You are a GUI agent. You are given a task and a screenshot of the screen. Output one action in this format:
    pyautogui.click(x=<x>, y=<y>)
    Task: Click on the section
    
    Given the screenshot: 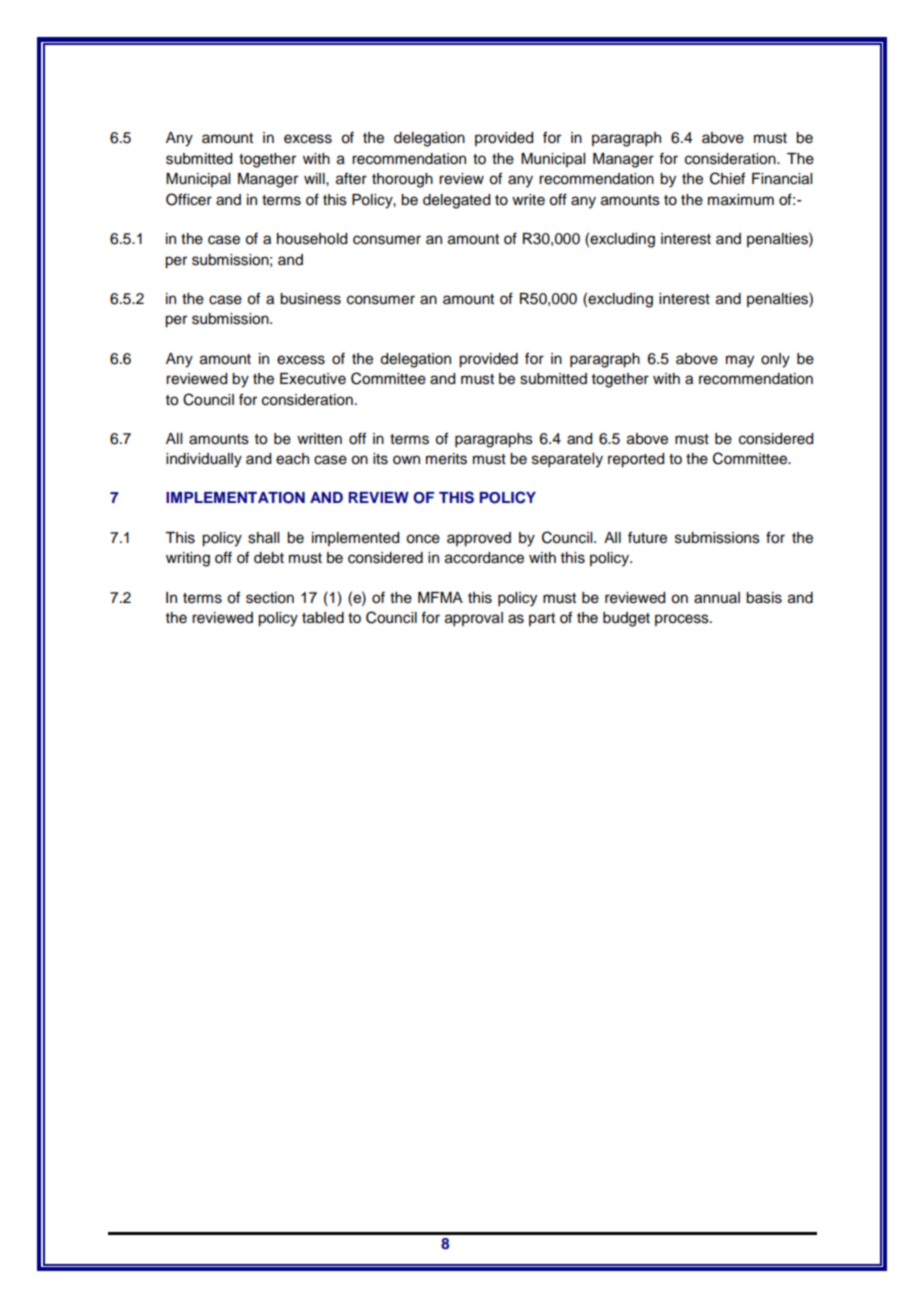 What is the action you would take?
    pyautogui.click(x=270, y=598)
